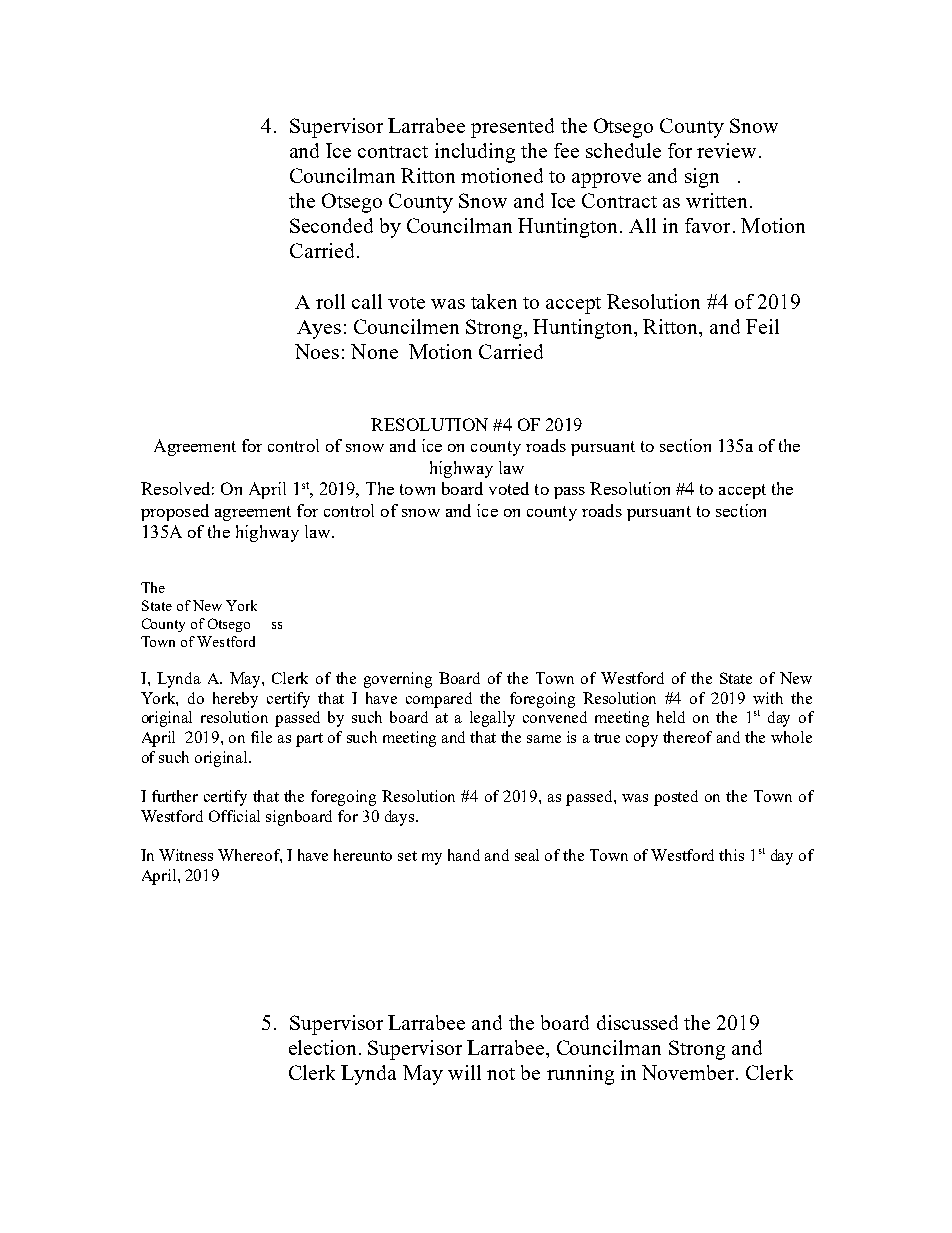  What do you see at coordinates (398, 680) in the screenshot?
I see `governing` at bounding box center [398, 680].
